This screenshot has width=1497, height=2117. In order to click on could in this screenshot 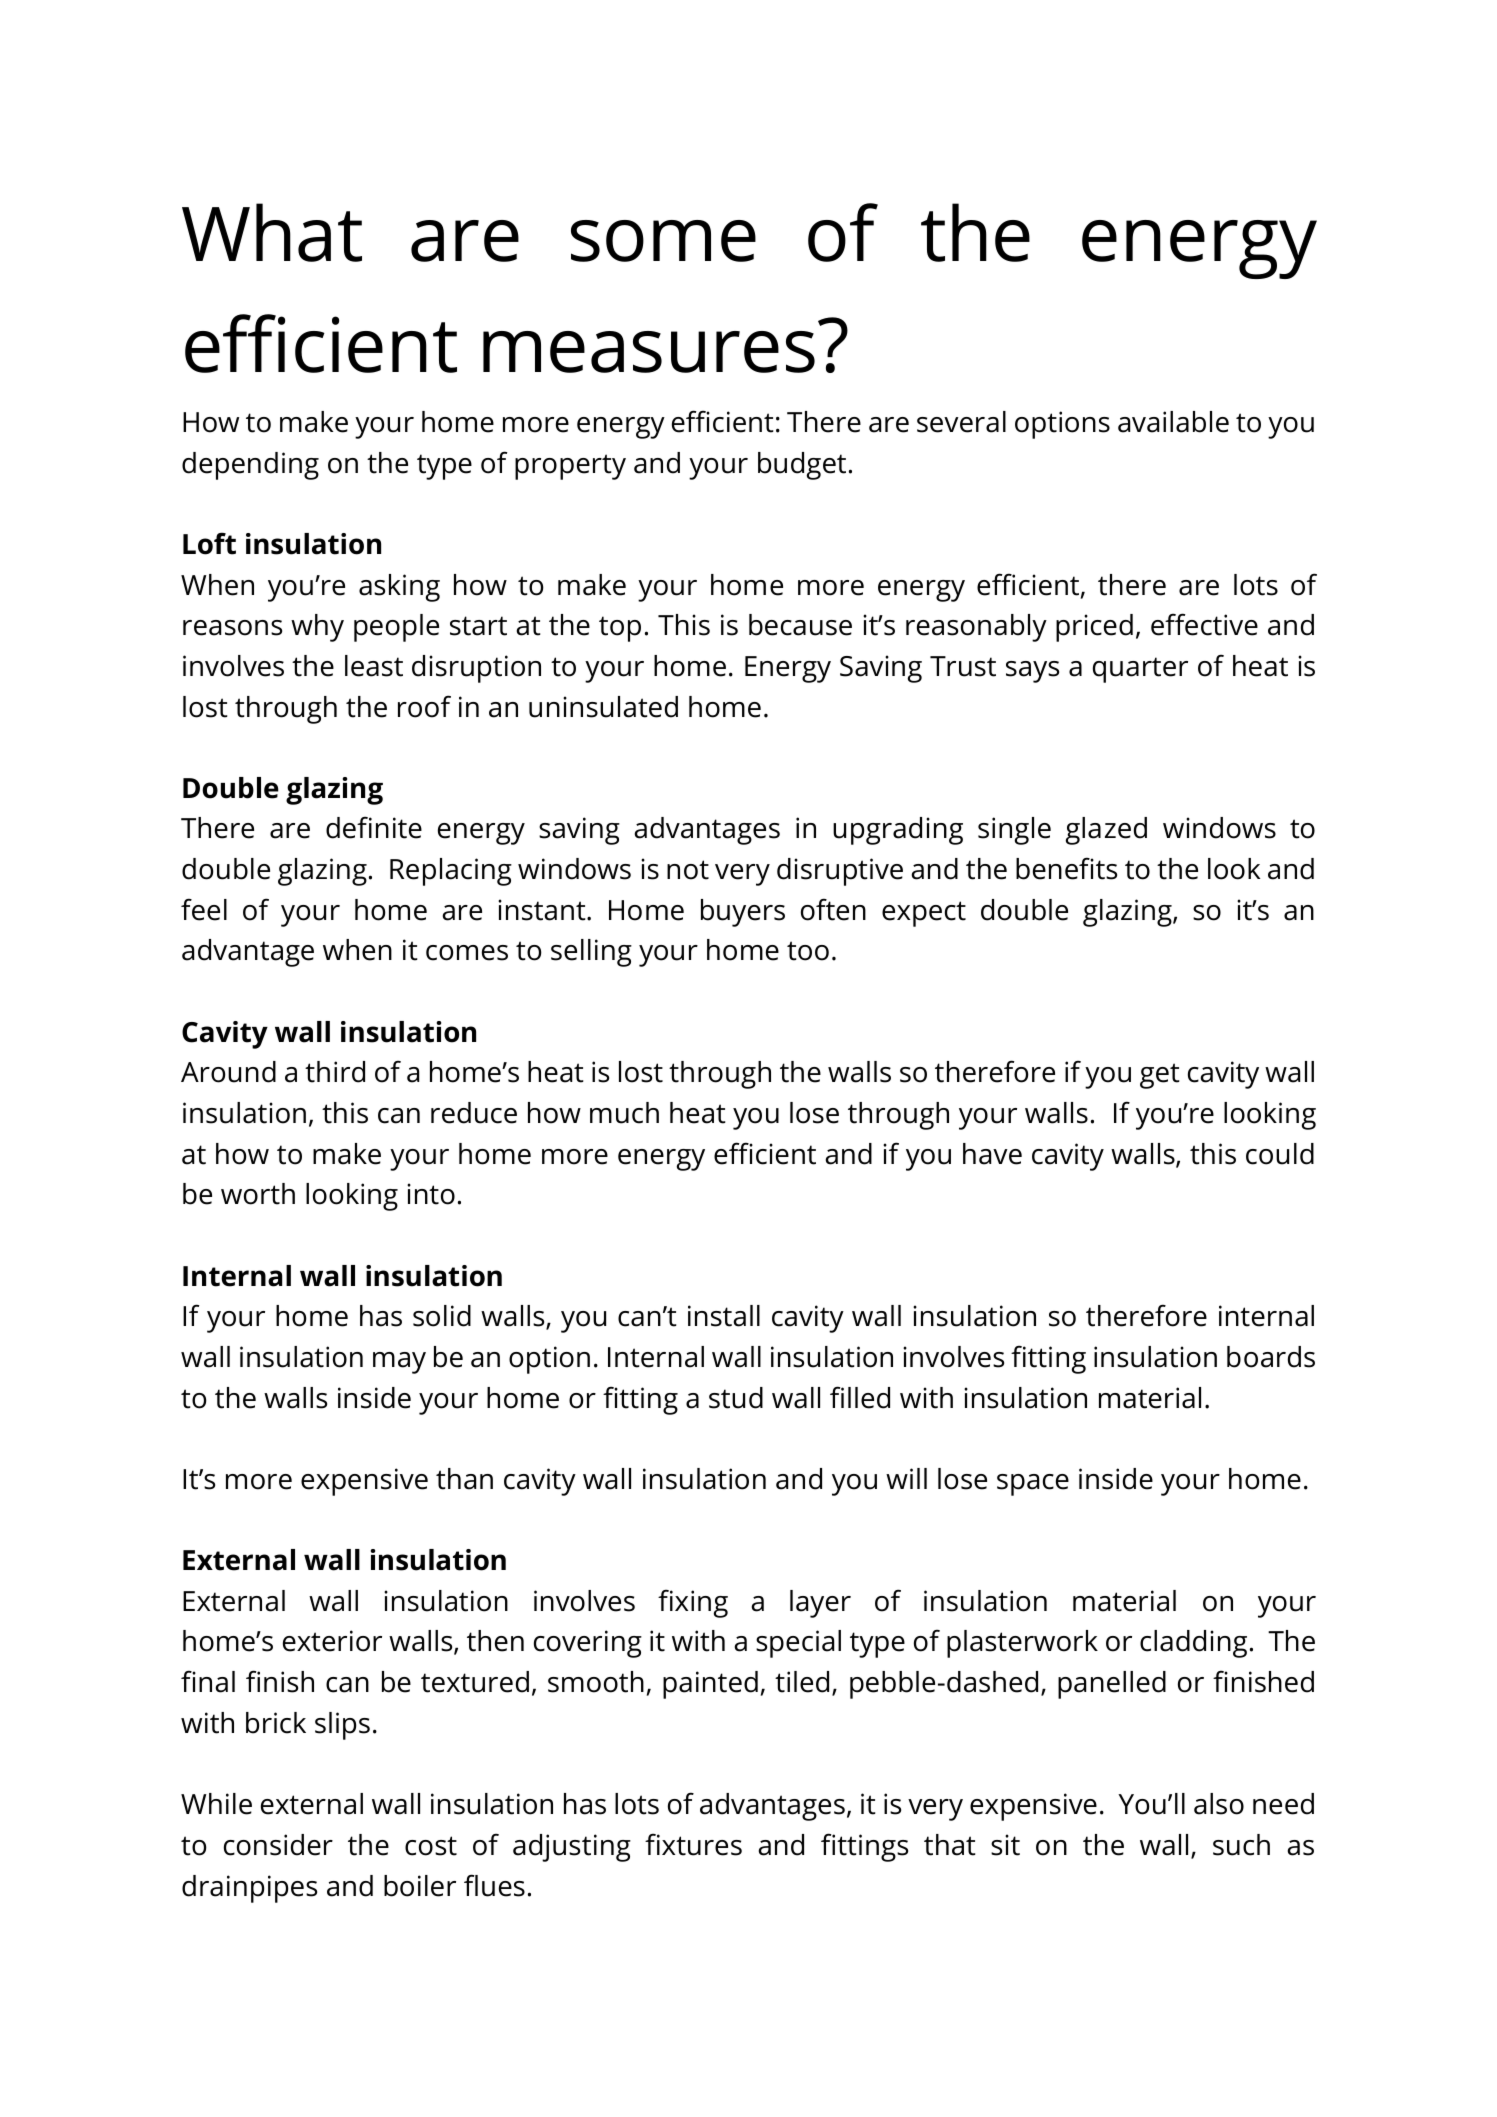, I will do `click(1280, 1154)`.
